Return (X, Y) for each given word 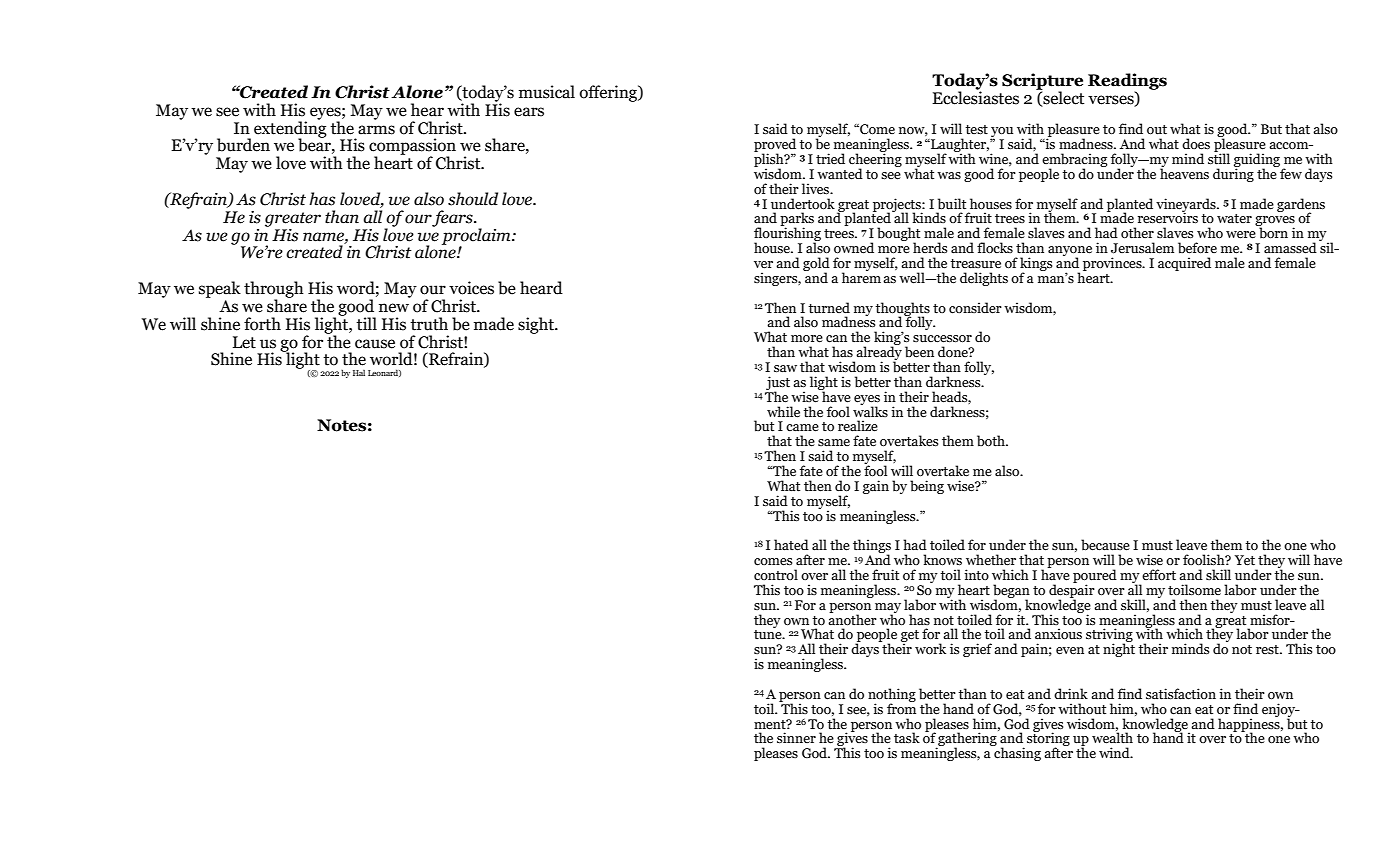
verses (1112, 101)
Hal (359, 373)
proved (775, 146)
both (992, 441)
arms (376, 130)
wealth (1112, 737)
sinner (796, 737)
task (907, 737)
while (783, 412)
